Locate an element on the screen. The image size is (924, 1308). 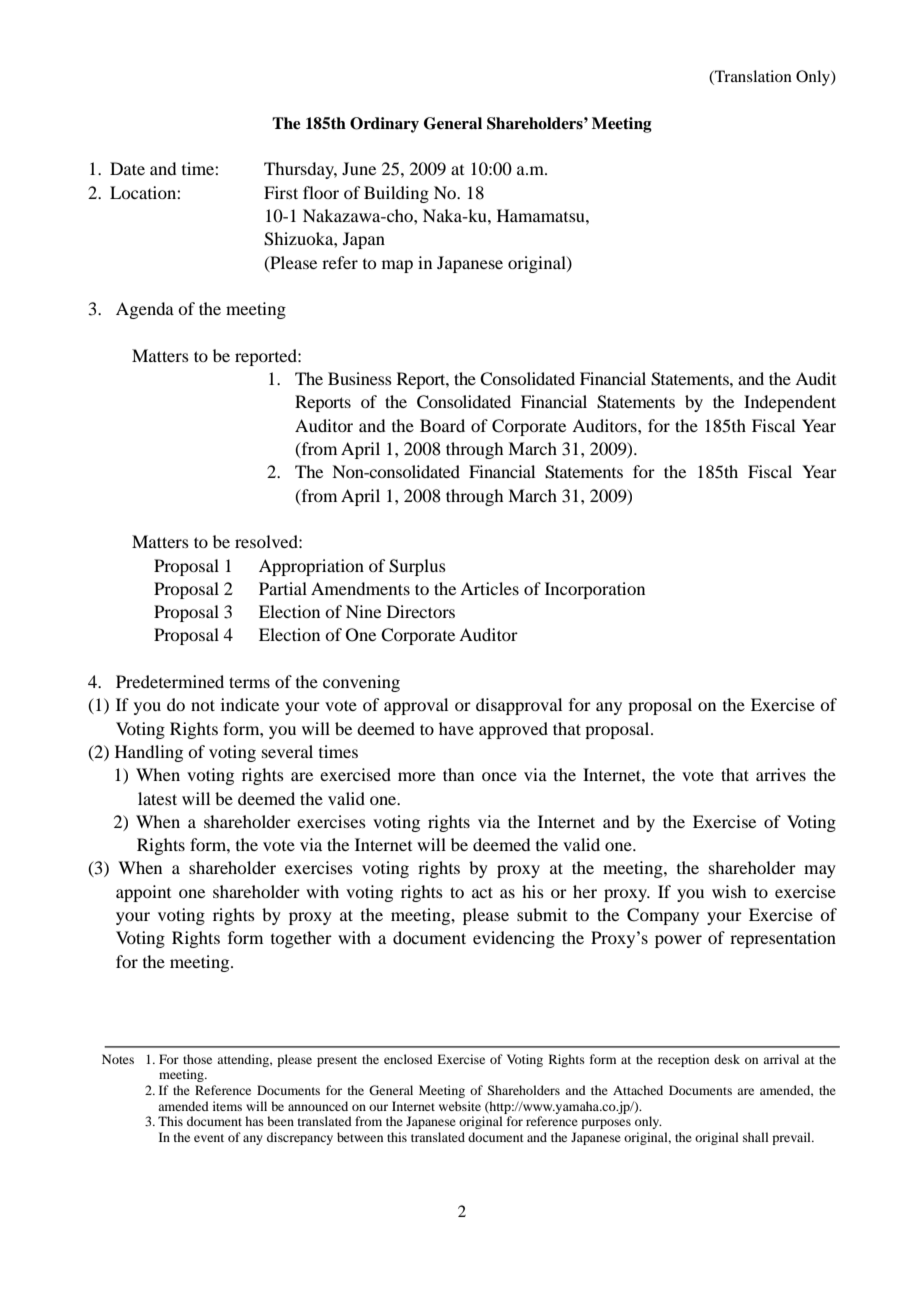
Partial is located at coordinates (283, 588).
